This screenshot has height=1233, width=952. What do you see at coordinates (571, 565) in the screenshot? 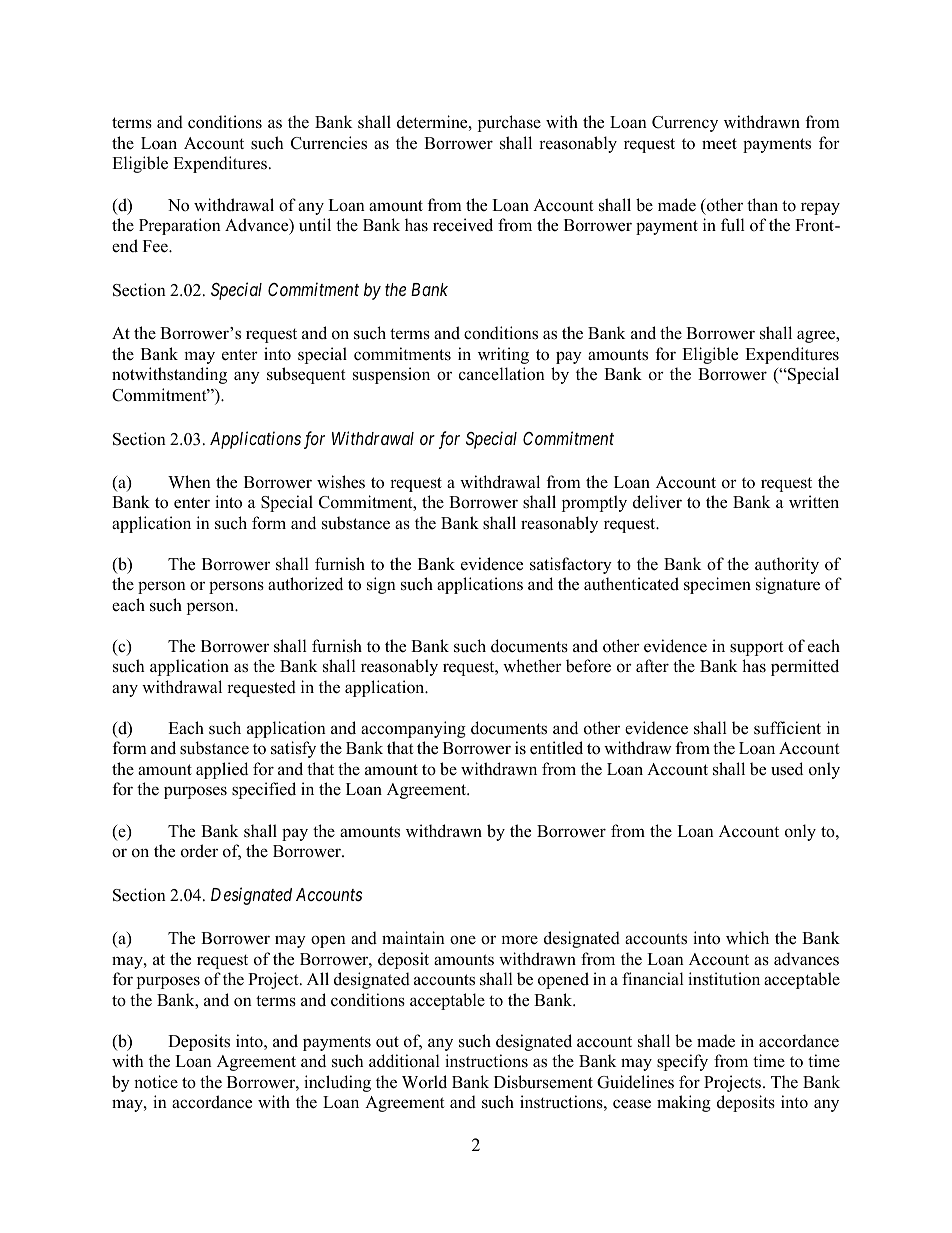
I see `satisfactory` at bounding box center [571, 565].
